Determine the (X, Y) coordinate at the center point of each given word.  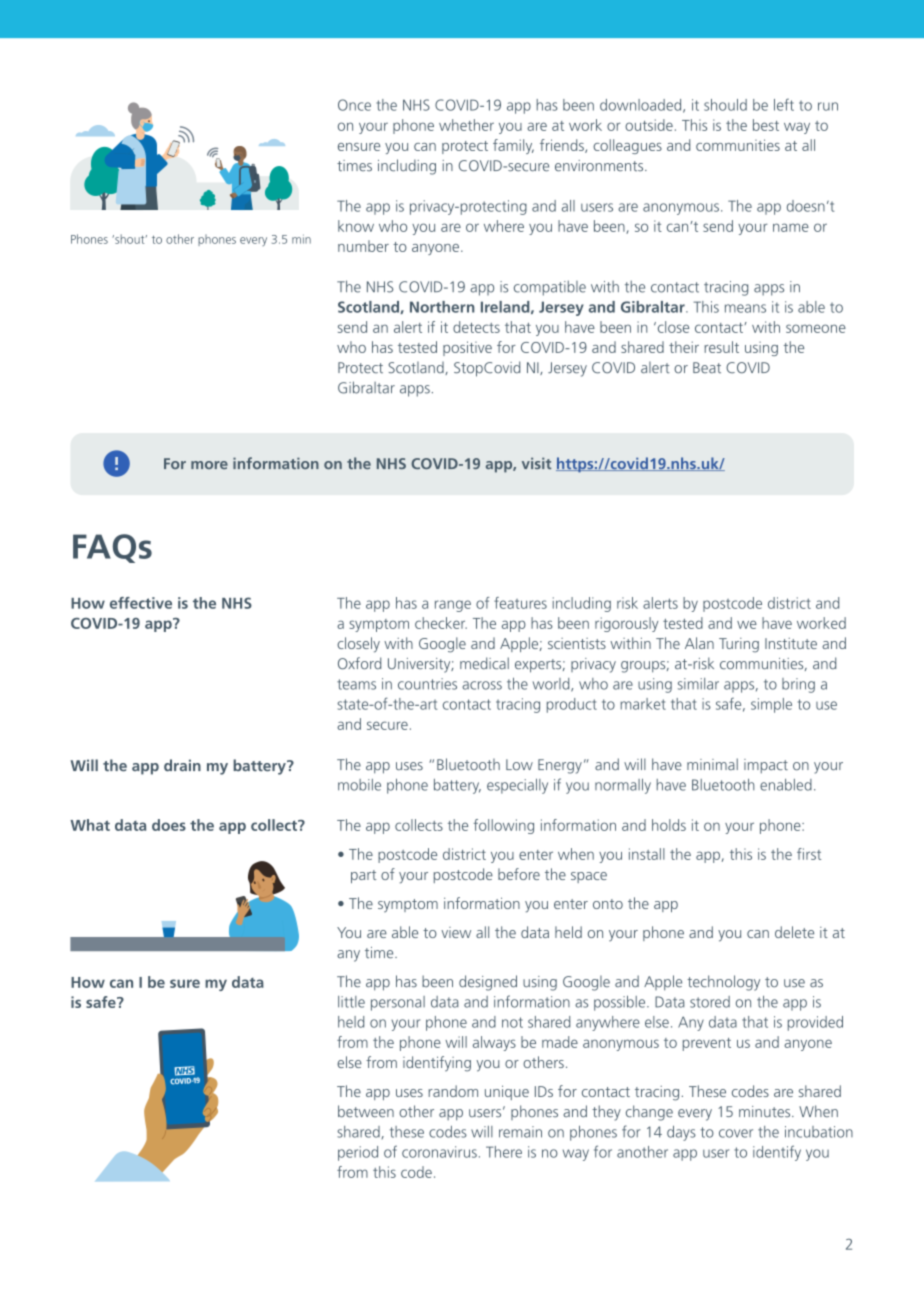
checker (441, 623)
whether (466, 125)
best (766, 125)
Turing (739, 645)
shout (130, 239)
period (358, 1153)
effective (141, 603)
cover (736, 1133)
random (453, 1091)
